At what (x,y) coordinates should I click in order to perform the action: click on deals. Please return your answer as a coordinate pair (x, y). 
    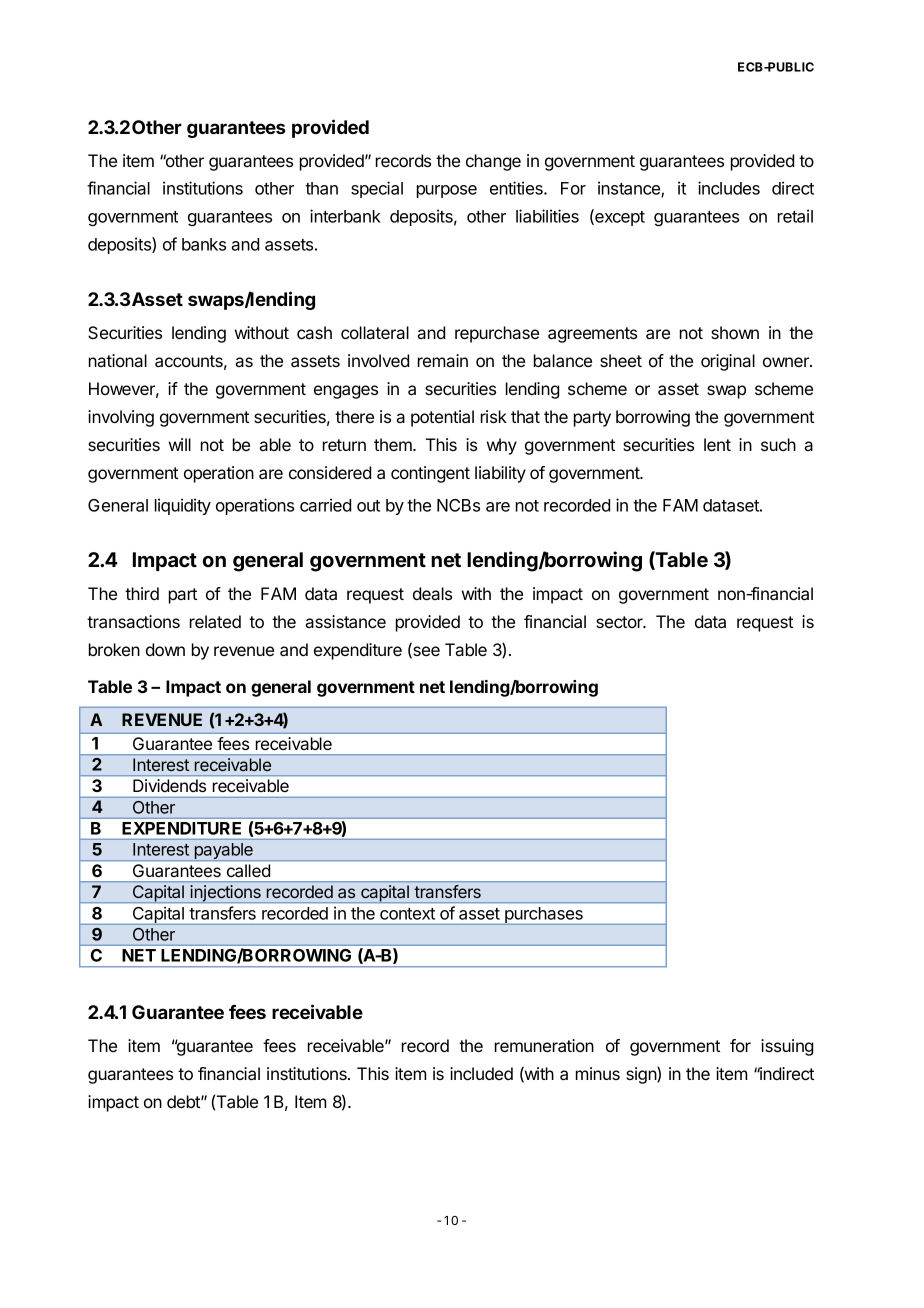
    Looking at the image, I should click on (432, 593).
